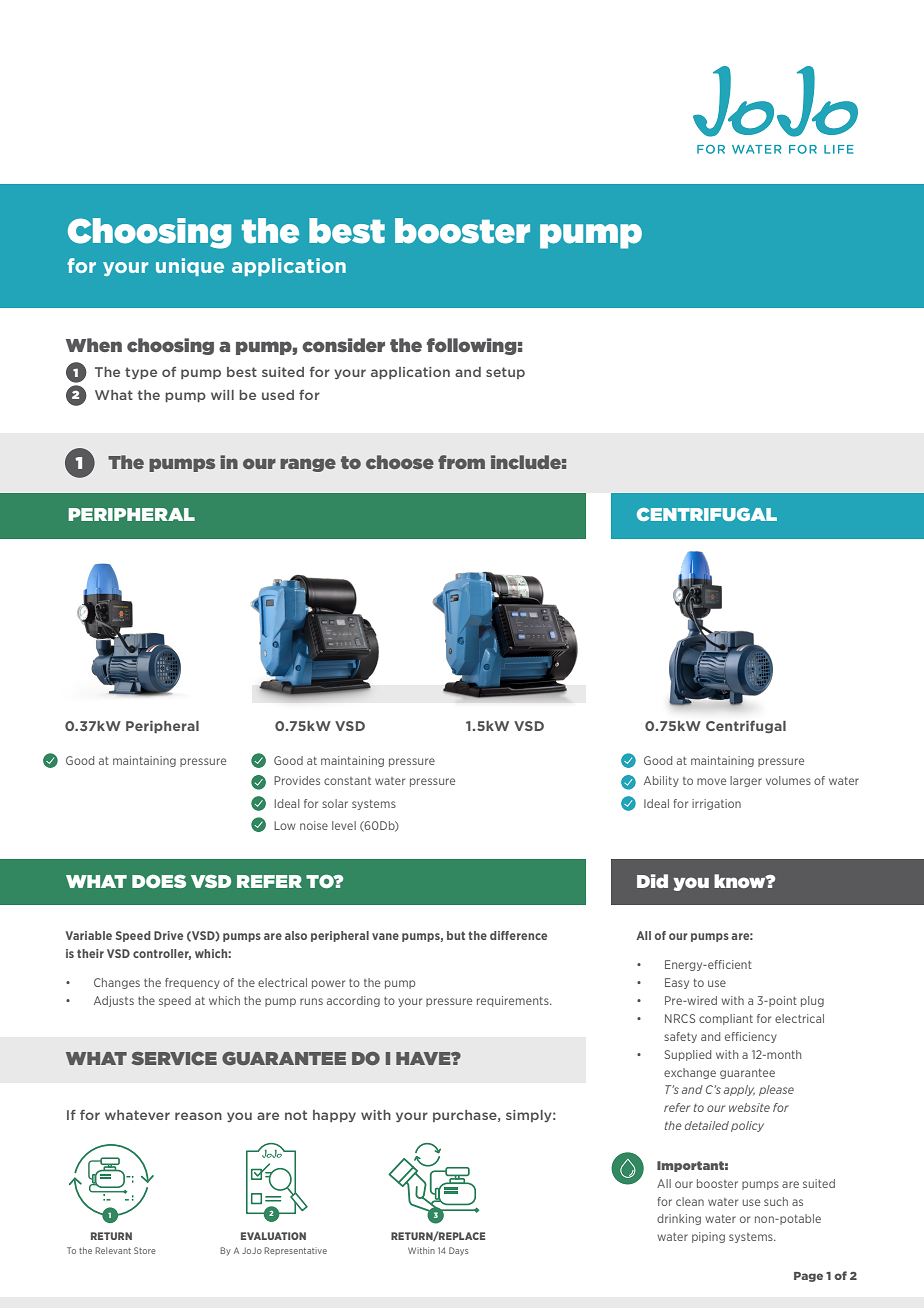  Describe the element at coordinates (145, 1250) in the screenshot. I see `Store` at that location.
